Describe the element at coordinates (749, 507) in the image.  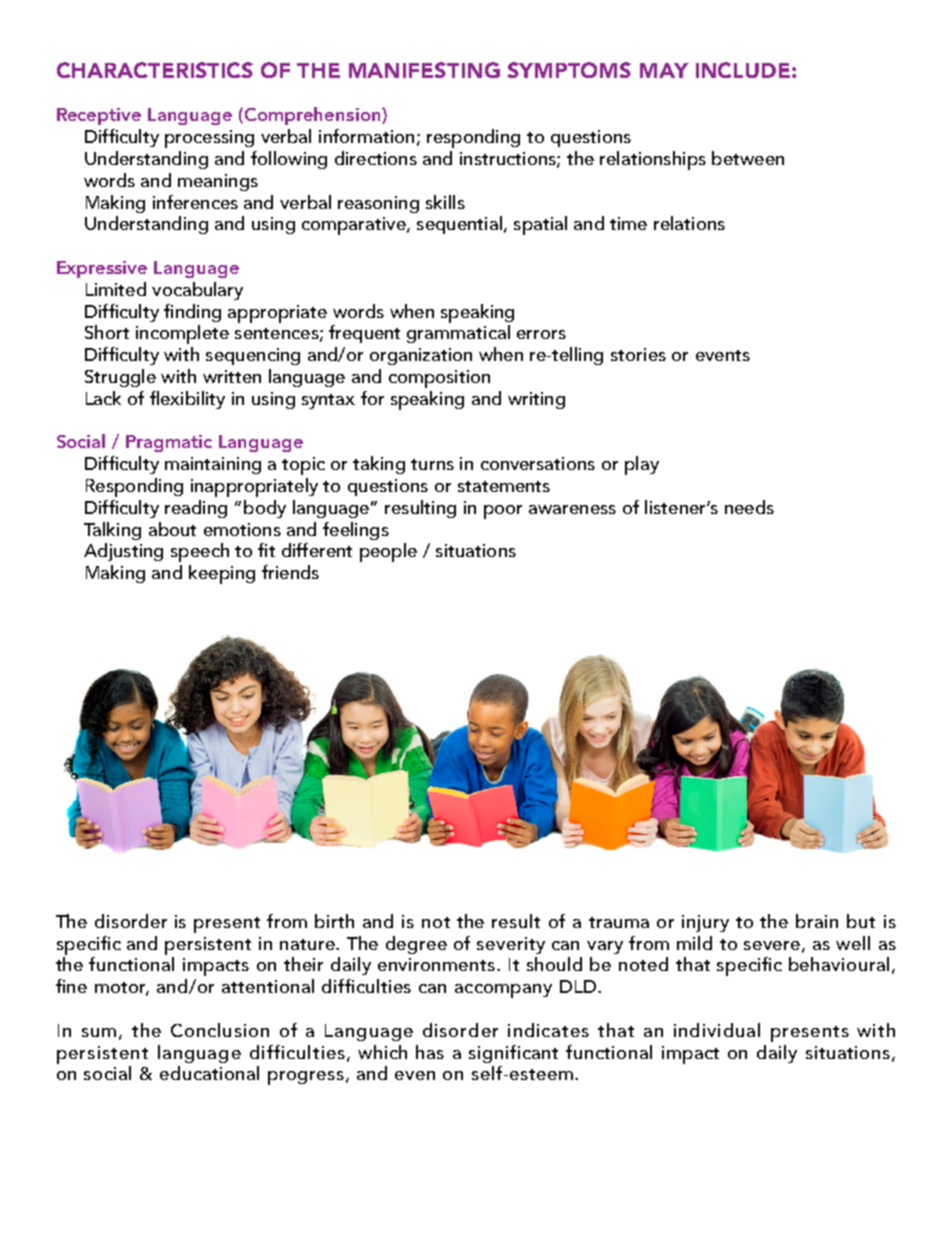
I see `needs` at that location.
